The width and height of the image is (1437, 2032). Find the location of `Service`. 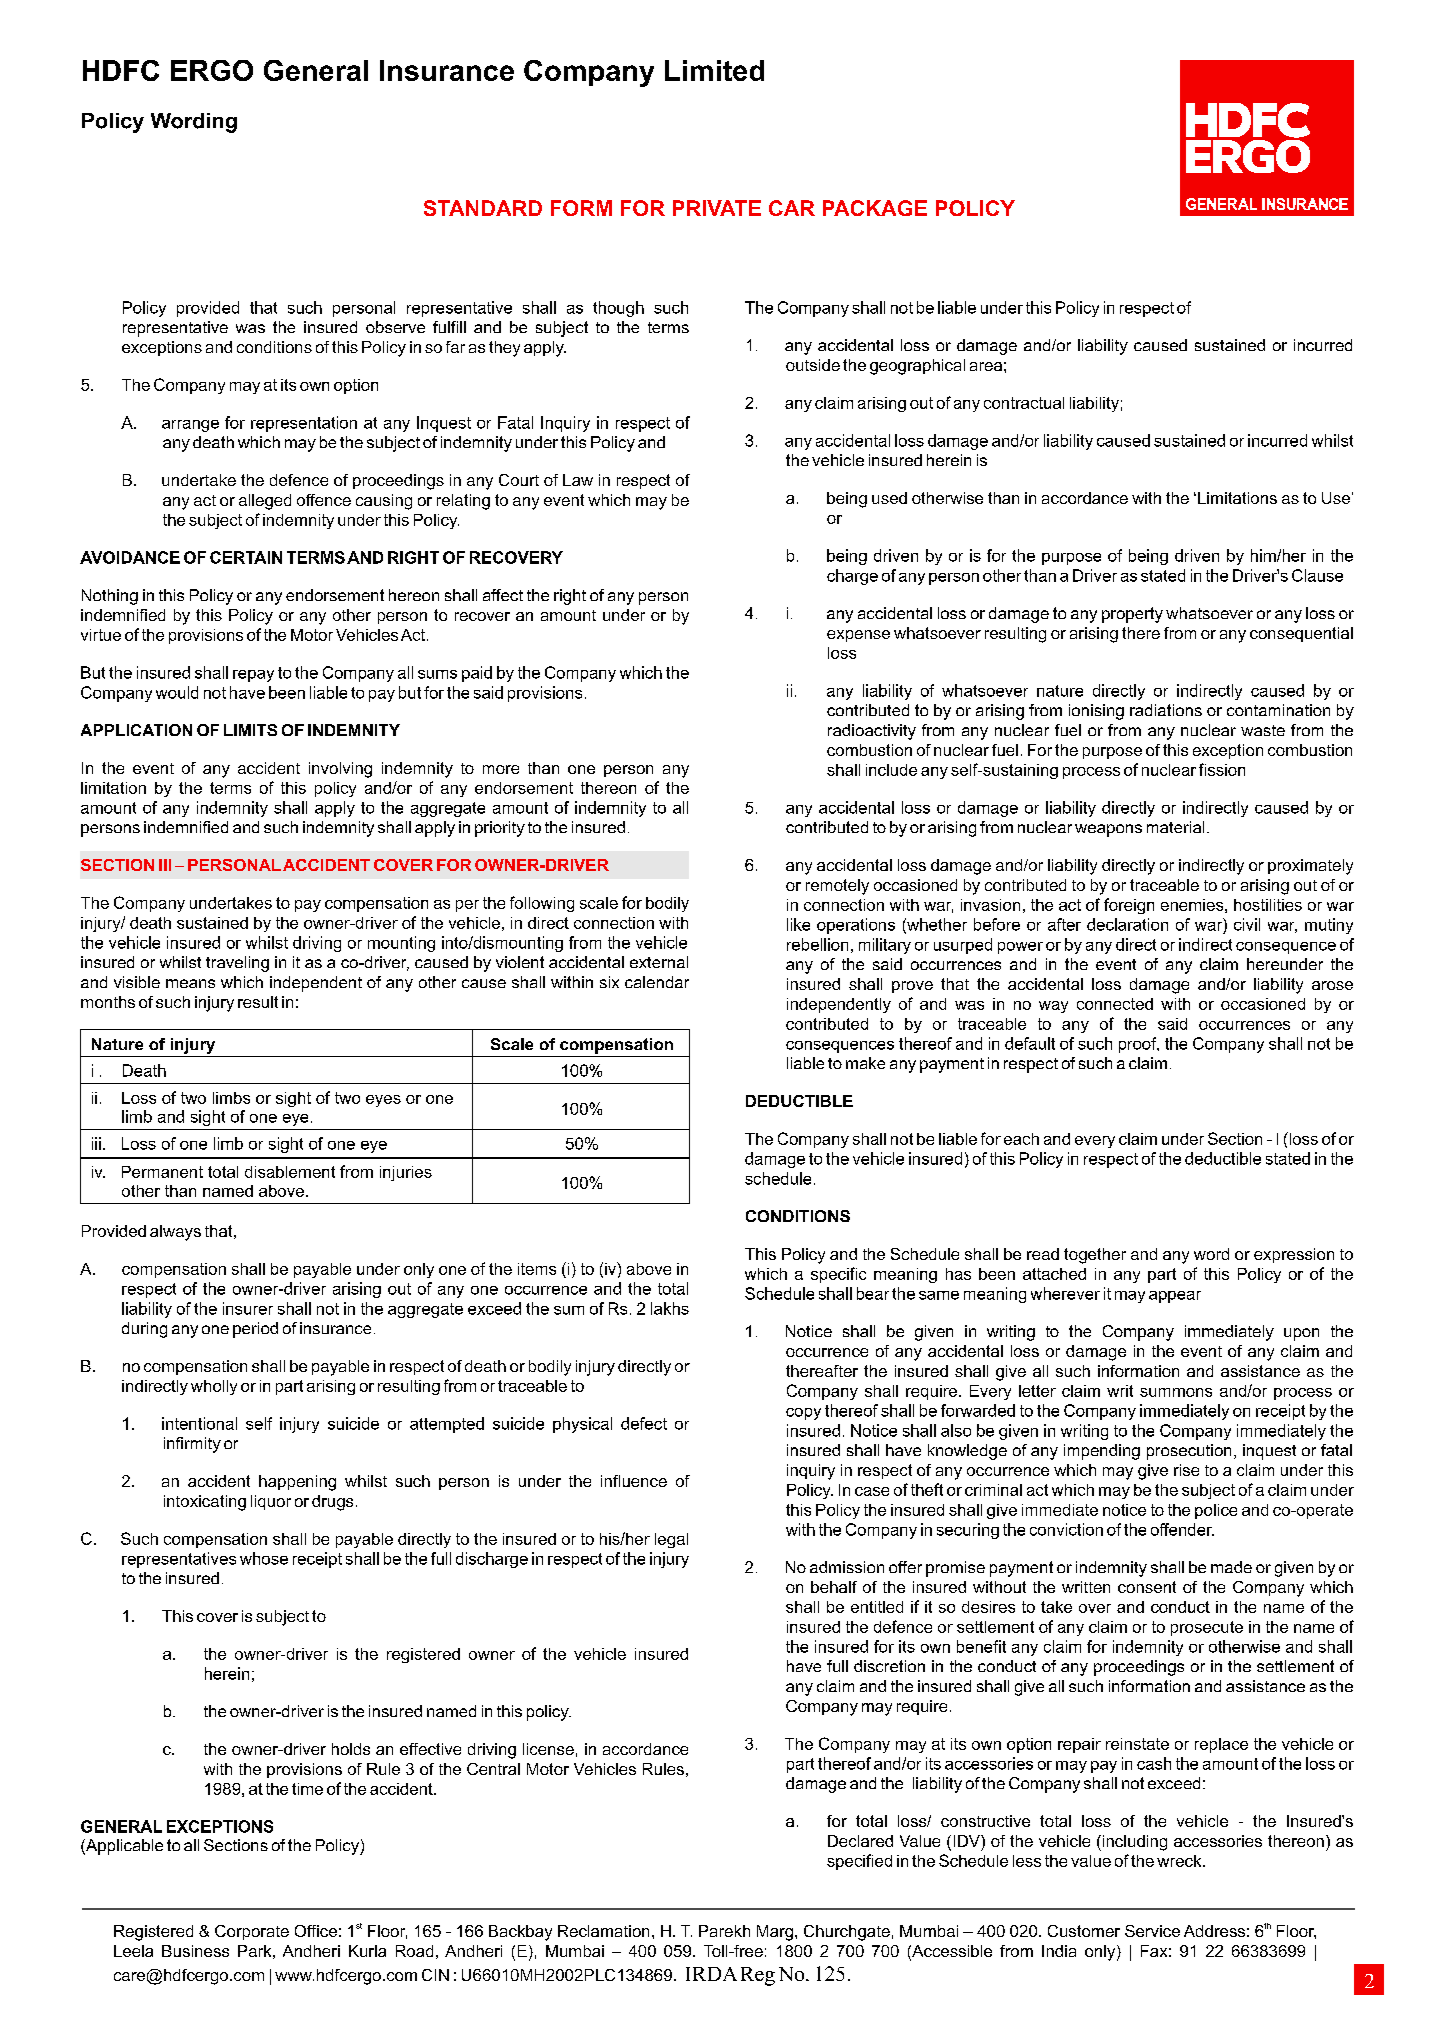

Service is located at coordinates (1152, 1931).
